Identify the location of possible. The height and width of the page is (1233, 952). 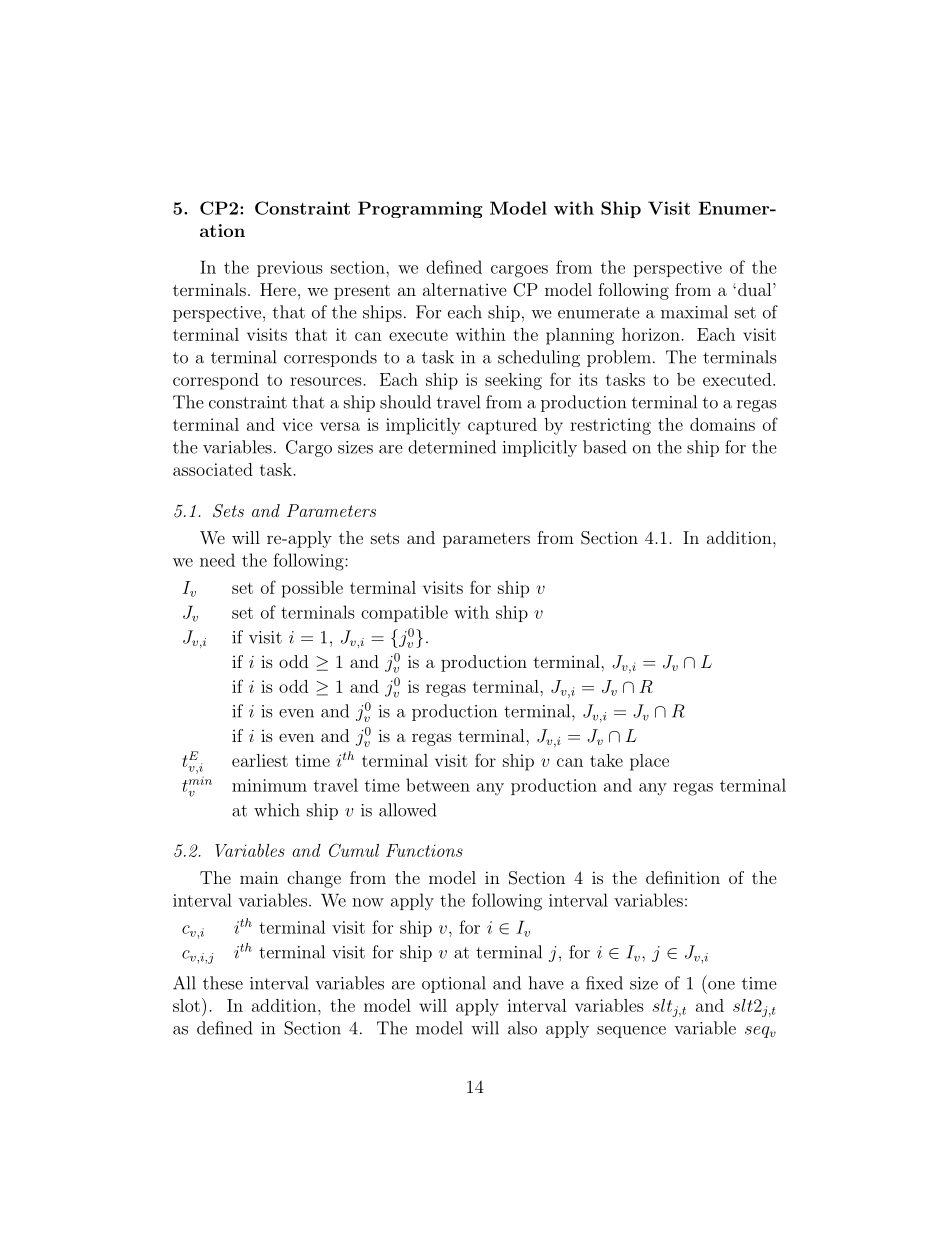
(312, 589).
